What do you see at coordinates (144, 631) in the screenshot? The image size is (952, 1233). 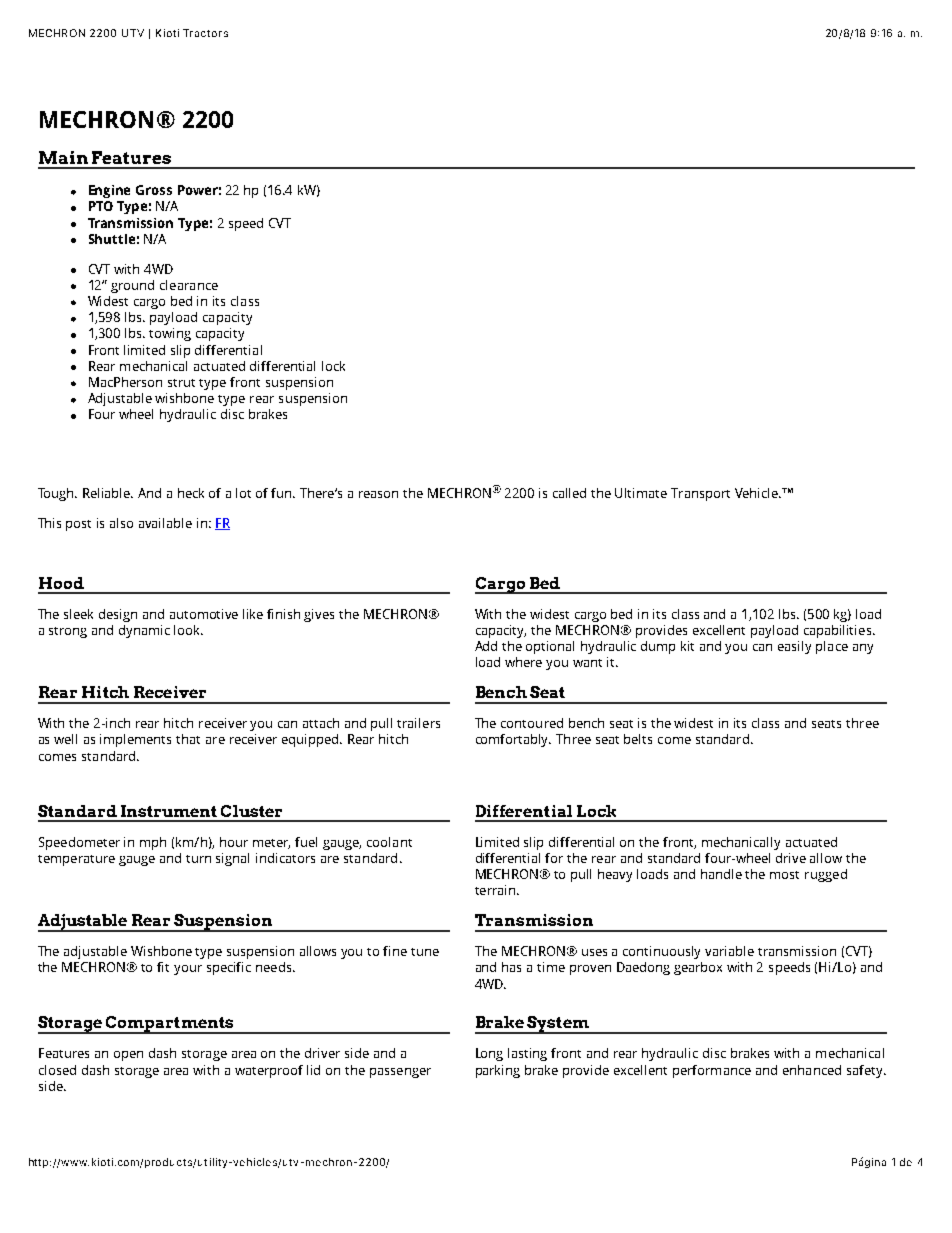 I see `dynamic` at bounding box center [144, 631].
